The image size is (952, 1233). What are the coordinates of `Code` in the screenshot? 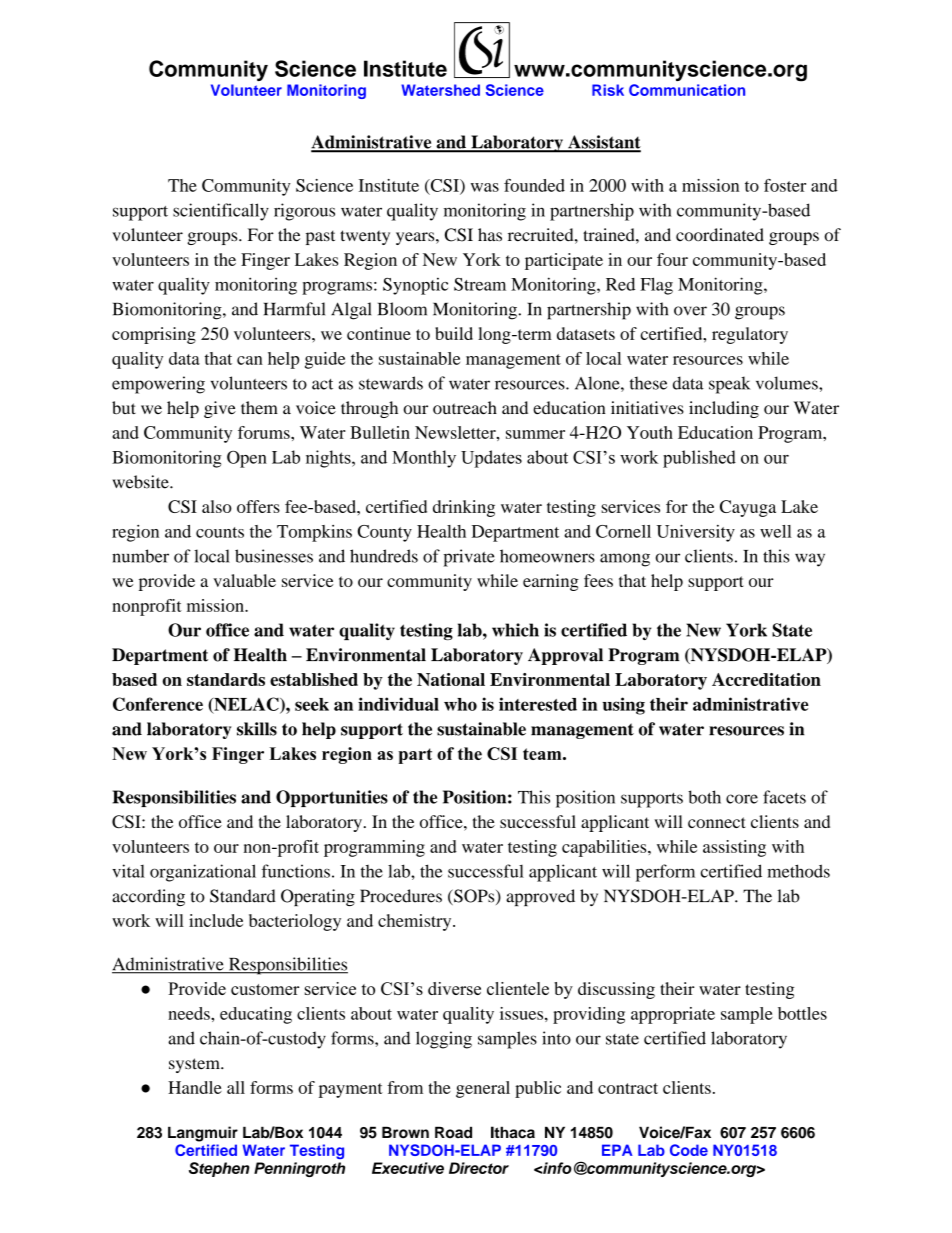 It's located at (689, 1150).
